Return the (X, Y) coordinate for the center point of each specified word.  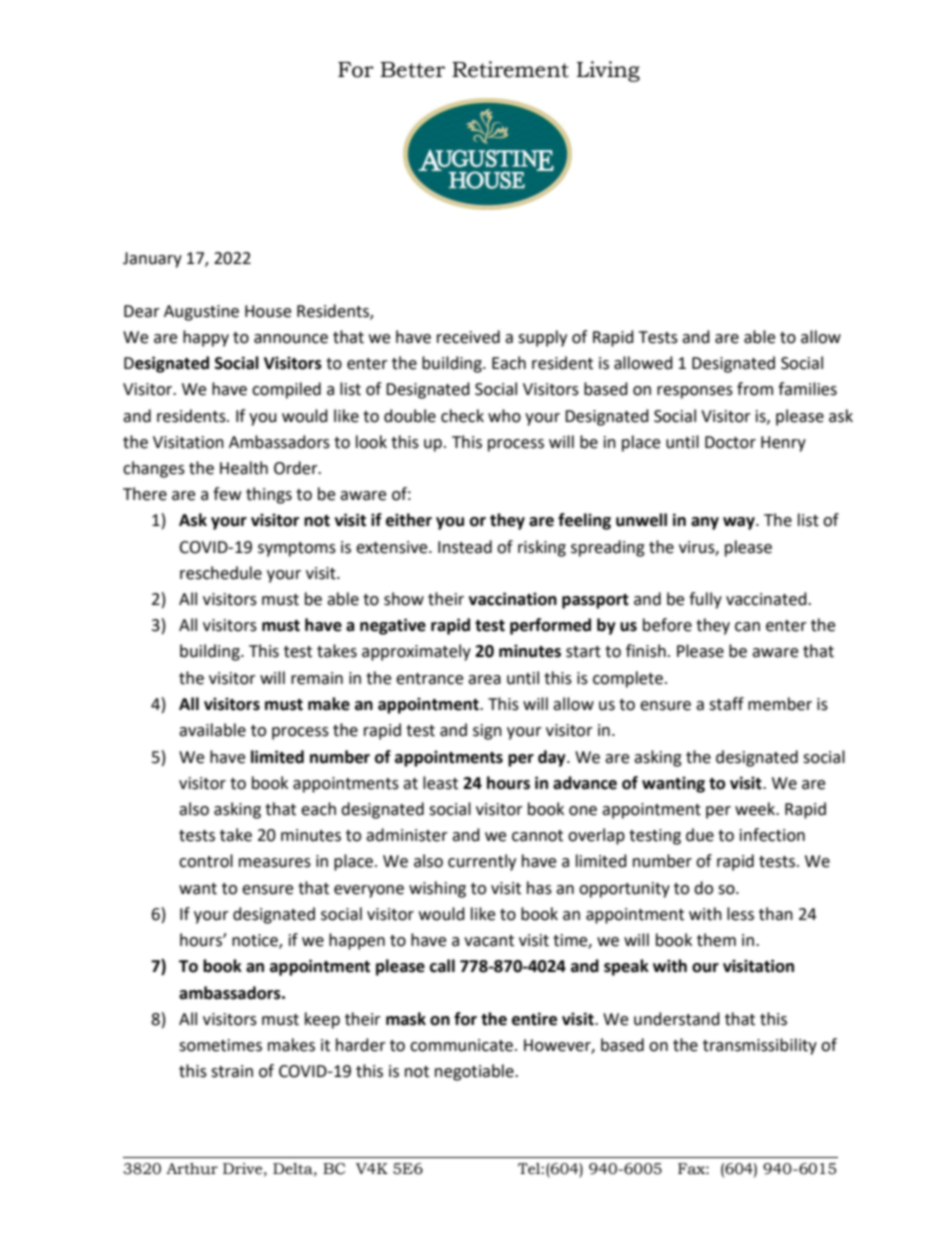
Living (608, 71)
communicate (461, 1045)
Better (412, 70)
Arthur (192, 1169)
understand (677, 1019)
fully (705, 600)
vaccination (513, 599)
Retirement (510, 69)
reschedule (221, 573)
